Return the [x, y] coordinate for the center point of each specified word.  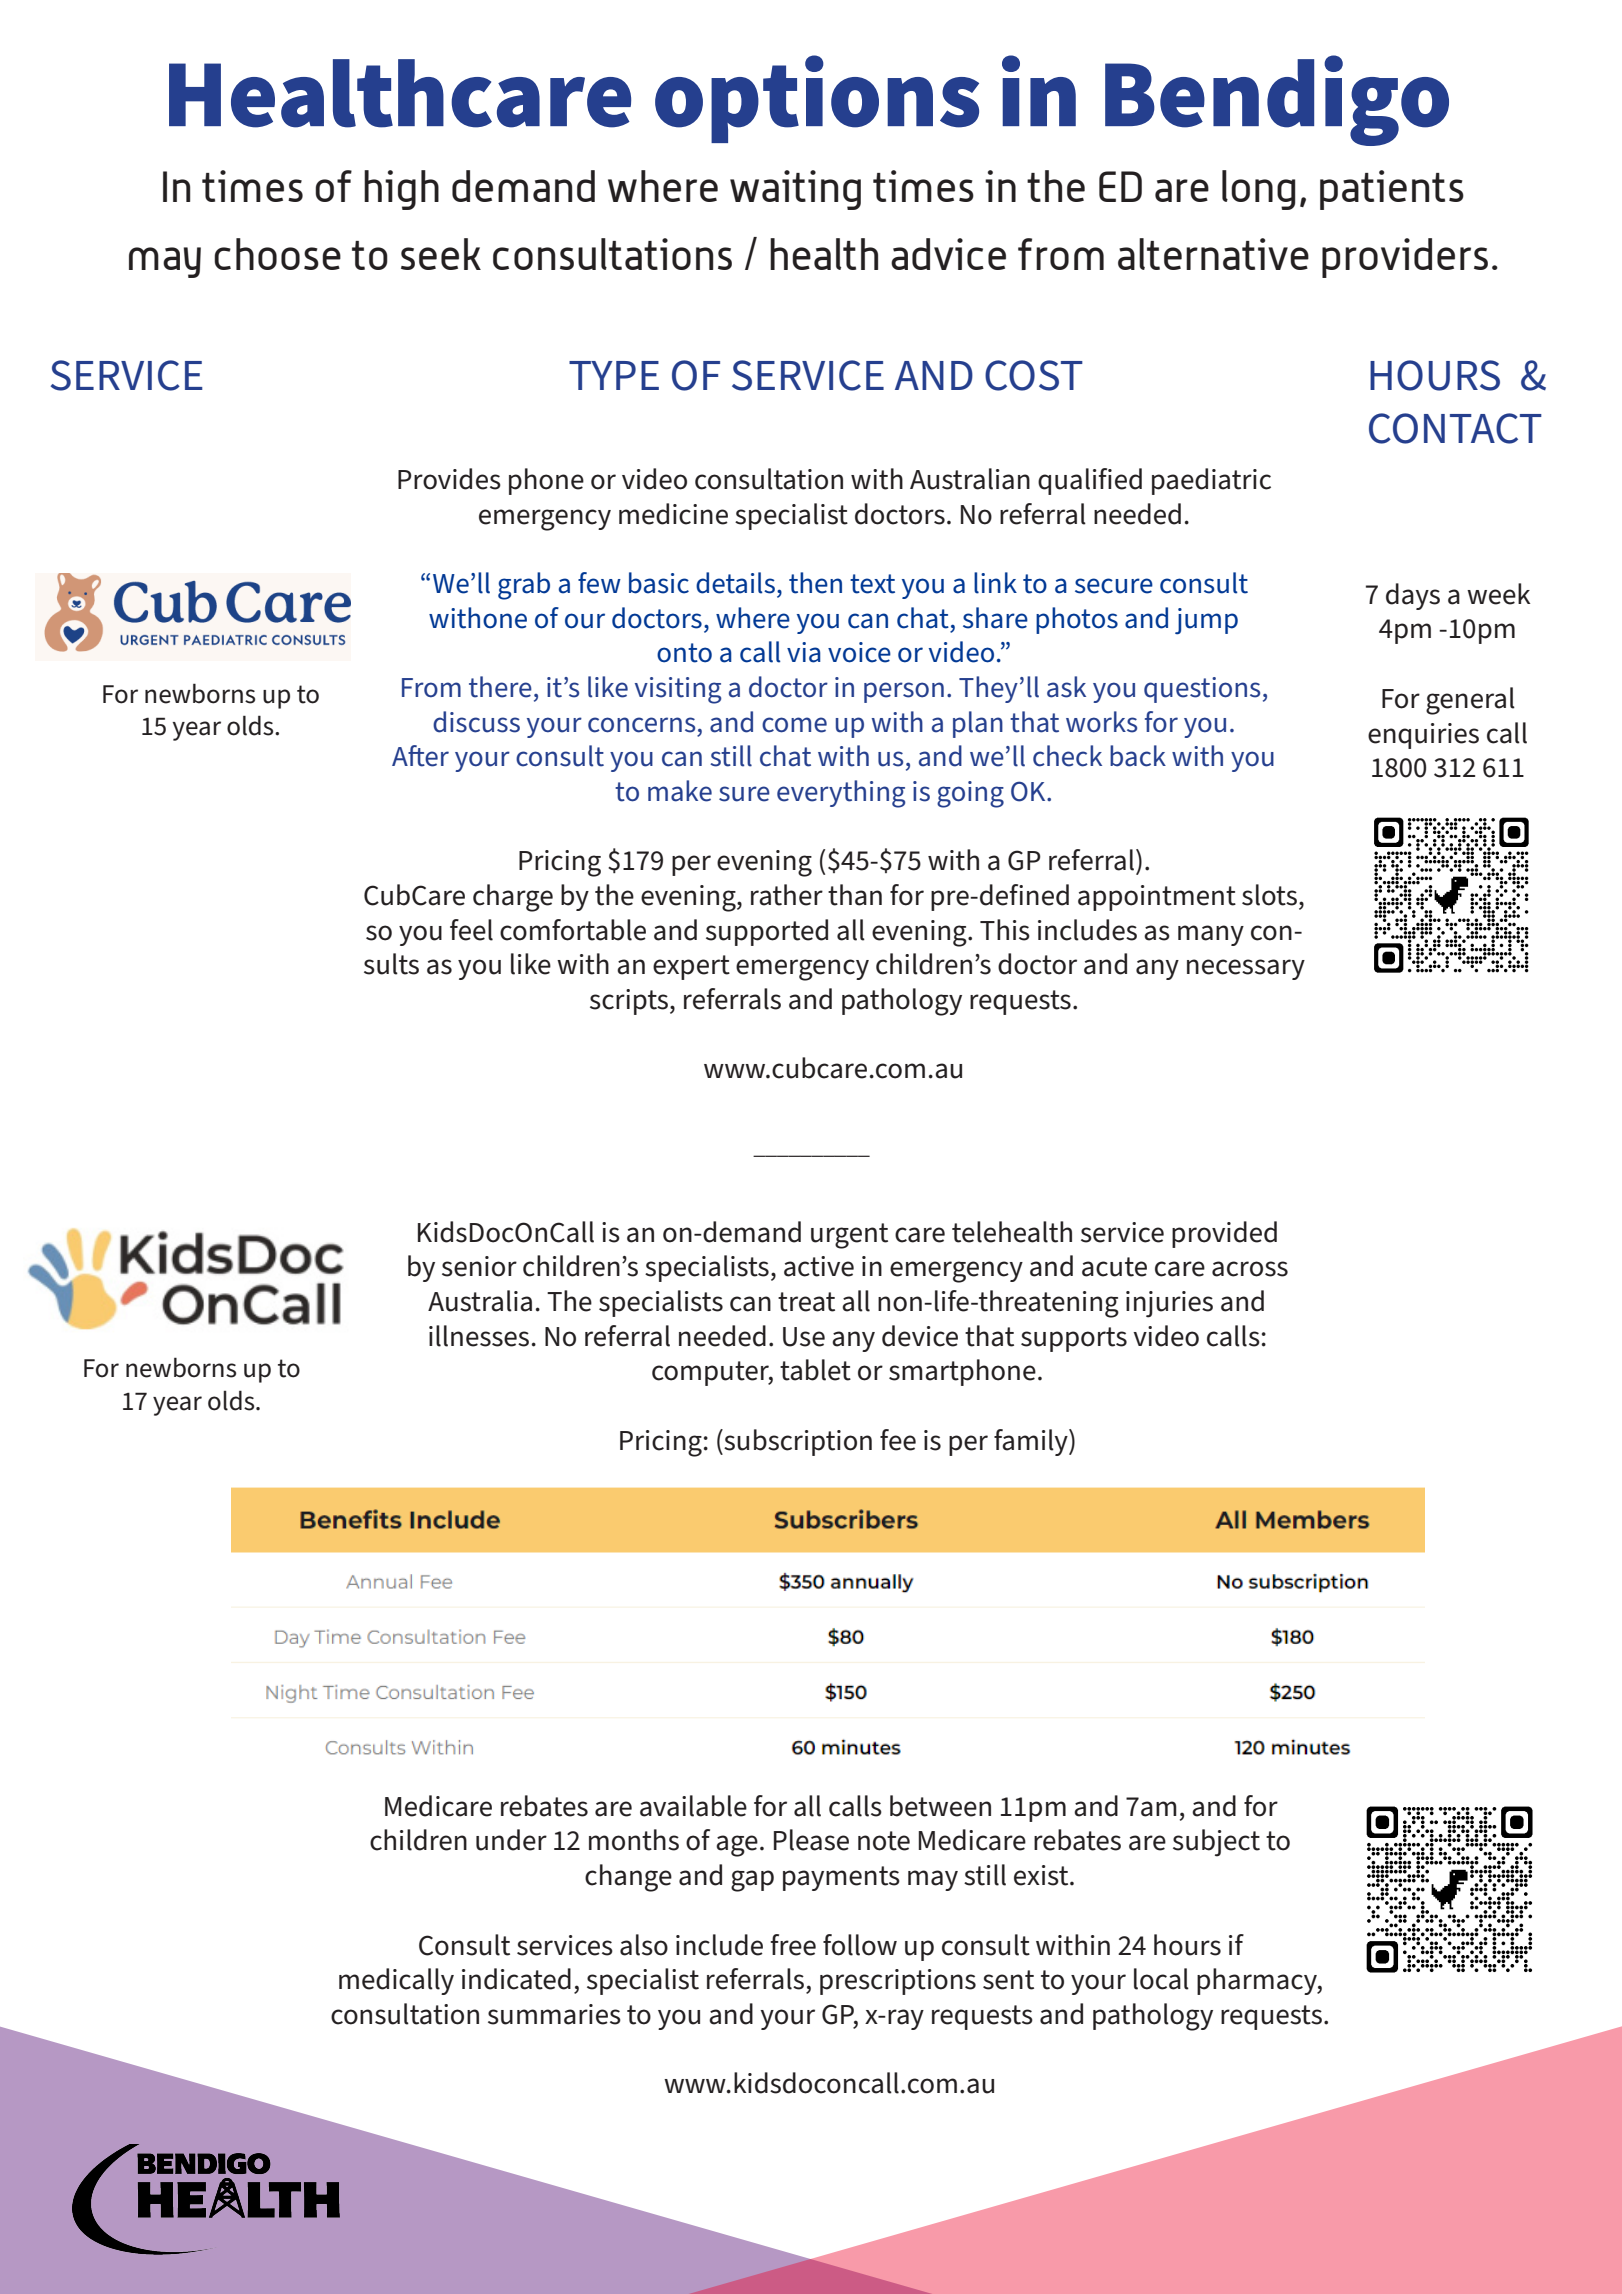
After [420, 756]
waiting [795, 190]
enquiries [1423, 736]
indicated [516, 1979]
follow [860, 1945]
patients [1392, 190]
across [1250, 1269]
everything [841, 794]
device [920, 1336]
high [401, 190]
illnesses [479, 1336]
